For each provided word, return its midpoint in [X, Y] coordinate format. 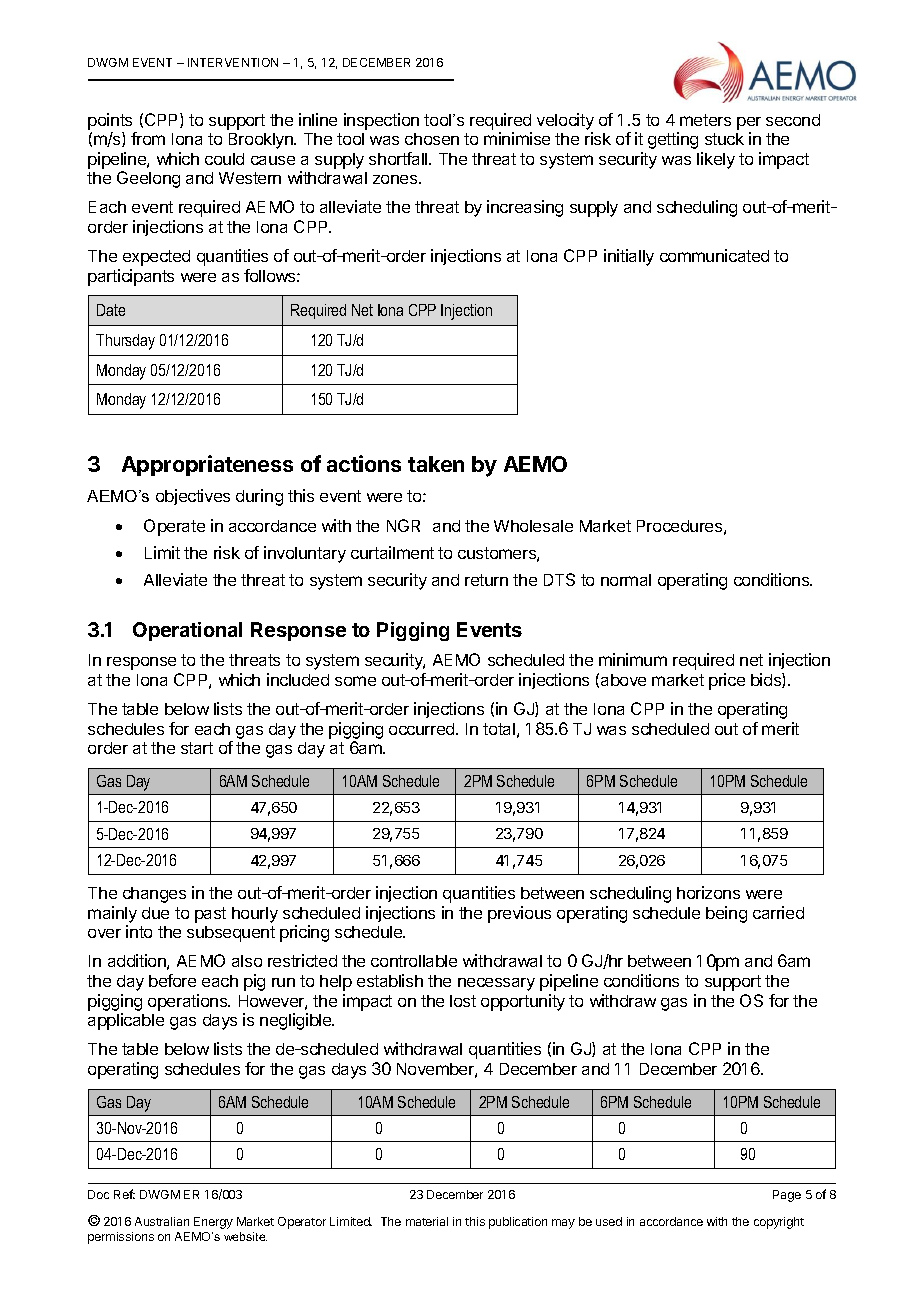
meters [705, 120]
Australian [162, 1221]
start [197, 748]
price [727, 681]
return [486, 580]
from [148, 138]
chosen [432, 139]
